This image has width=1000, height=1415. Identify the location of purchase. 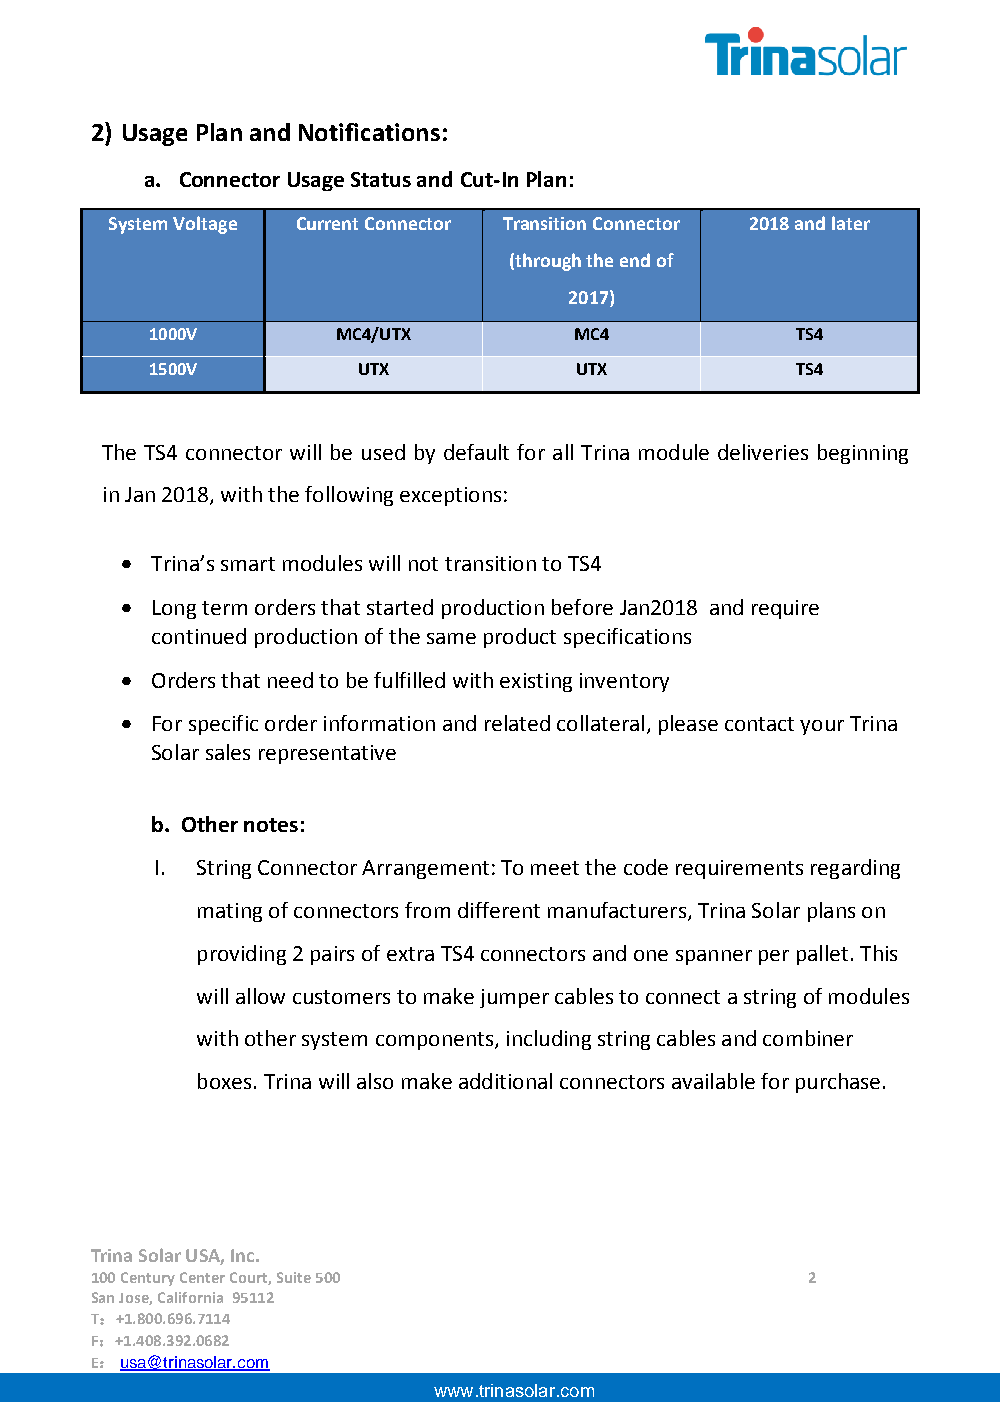
(838, 1083).
